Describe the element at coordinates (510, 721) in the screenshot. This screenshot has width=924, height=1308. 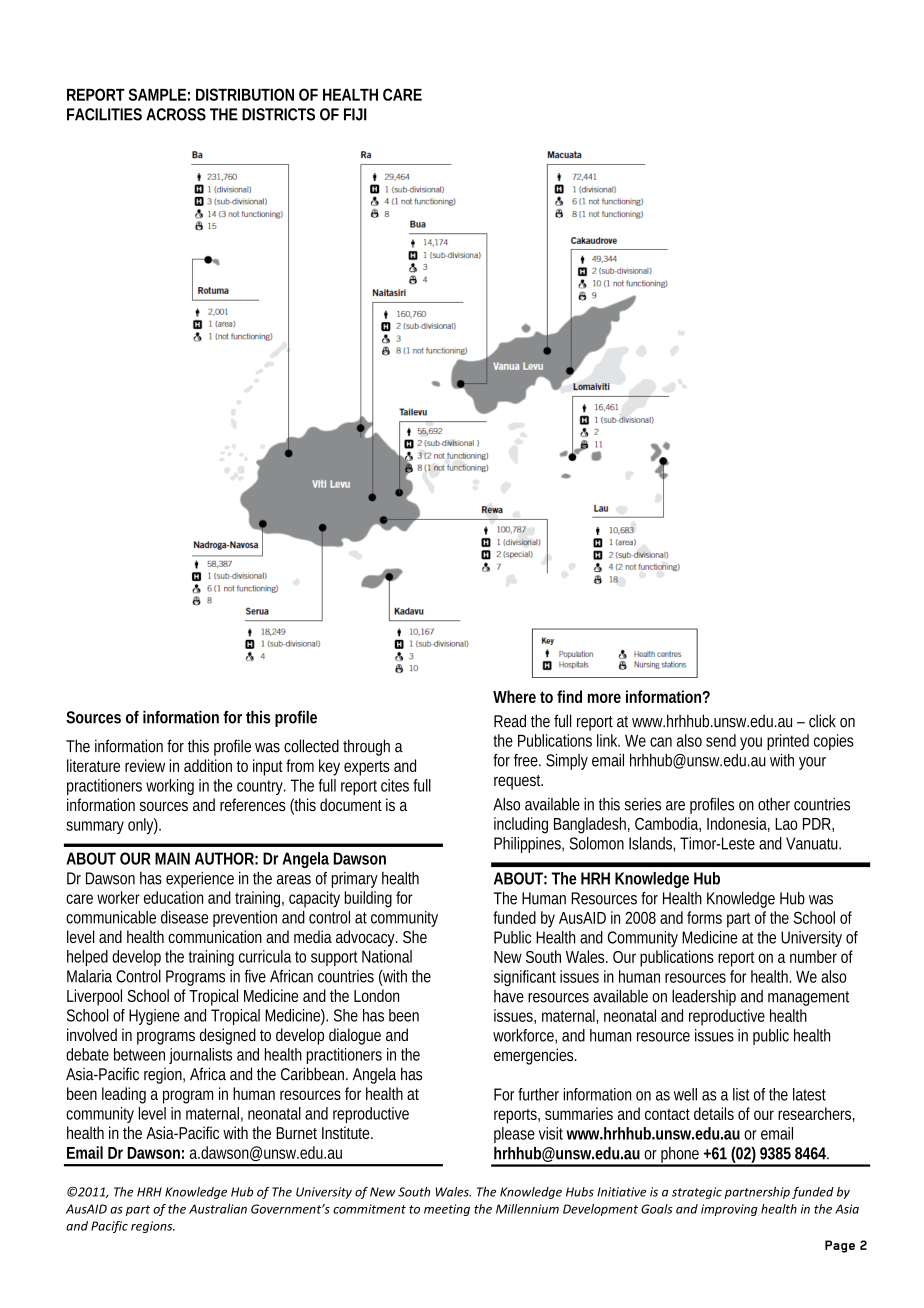
I see `Read` at that location.
